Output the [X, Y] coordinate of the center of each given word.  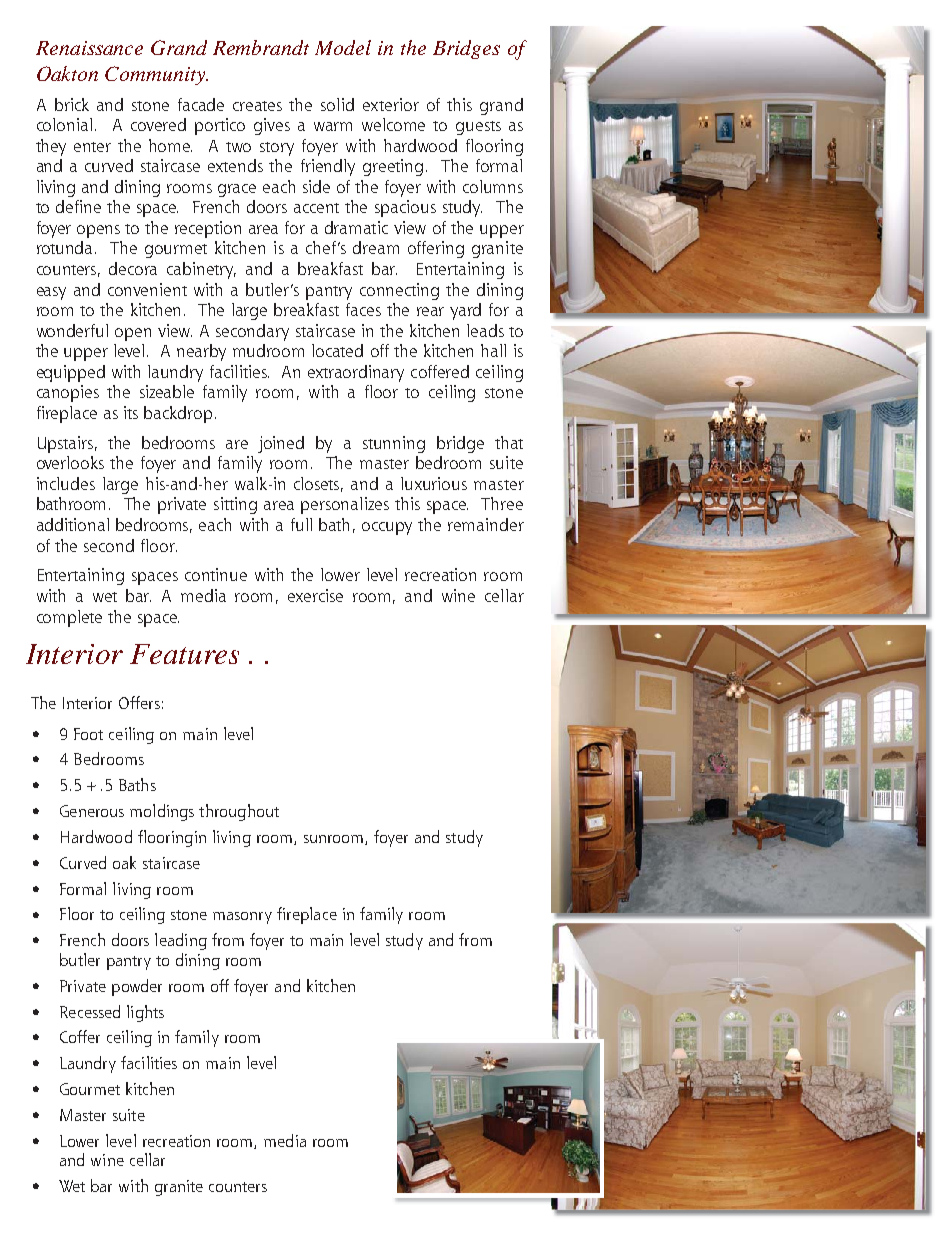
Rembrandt [261, 47]
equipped [71, 373]
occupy [387, 528]
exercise [315, 595]
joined [281, 444]
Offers [139, 702]
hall [493, 350]
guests [478, 128]
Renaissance [89, 48]
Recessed [90, 1011]
